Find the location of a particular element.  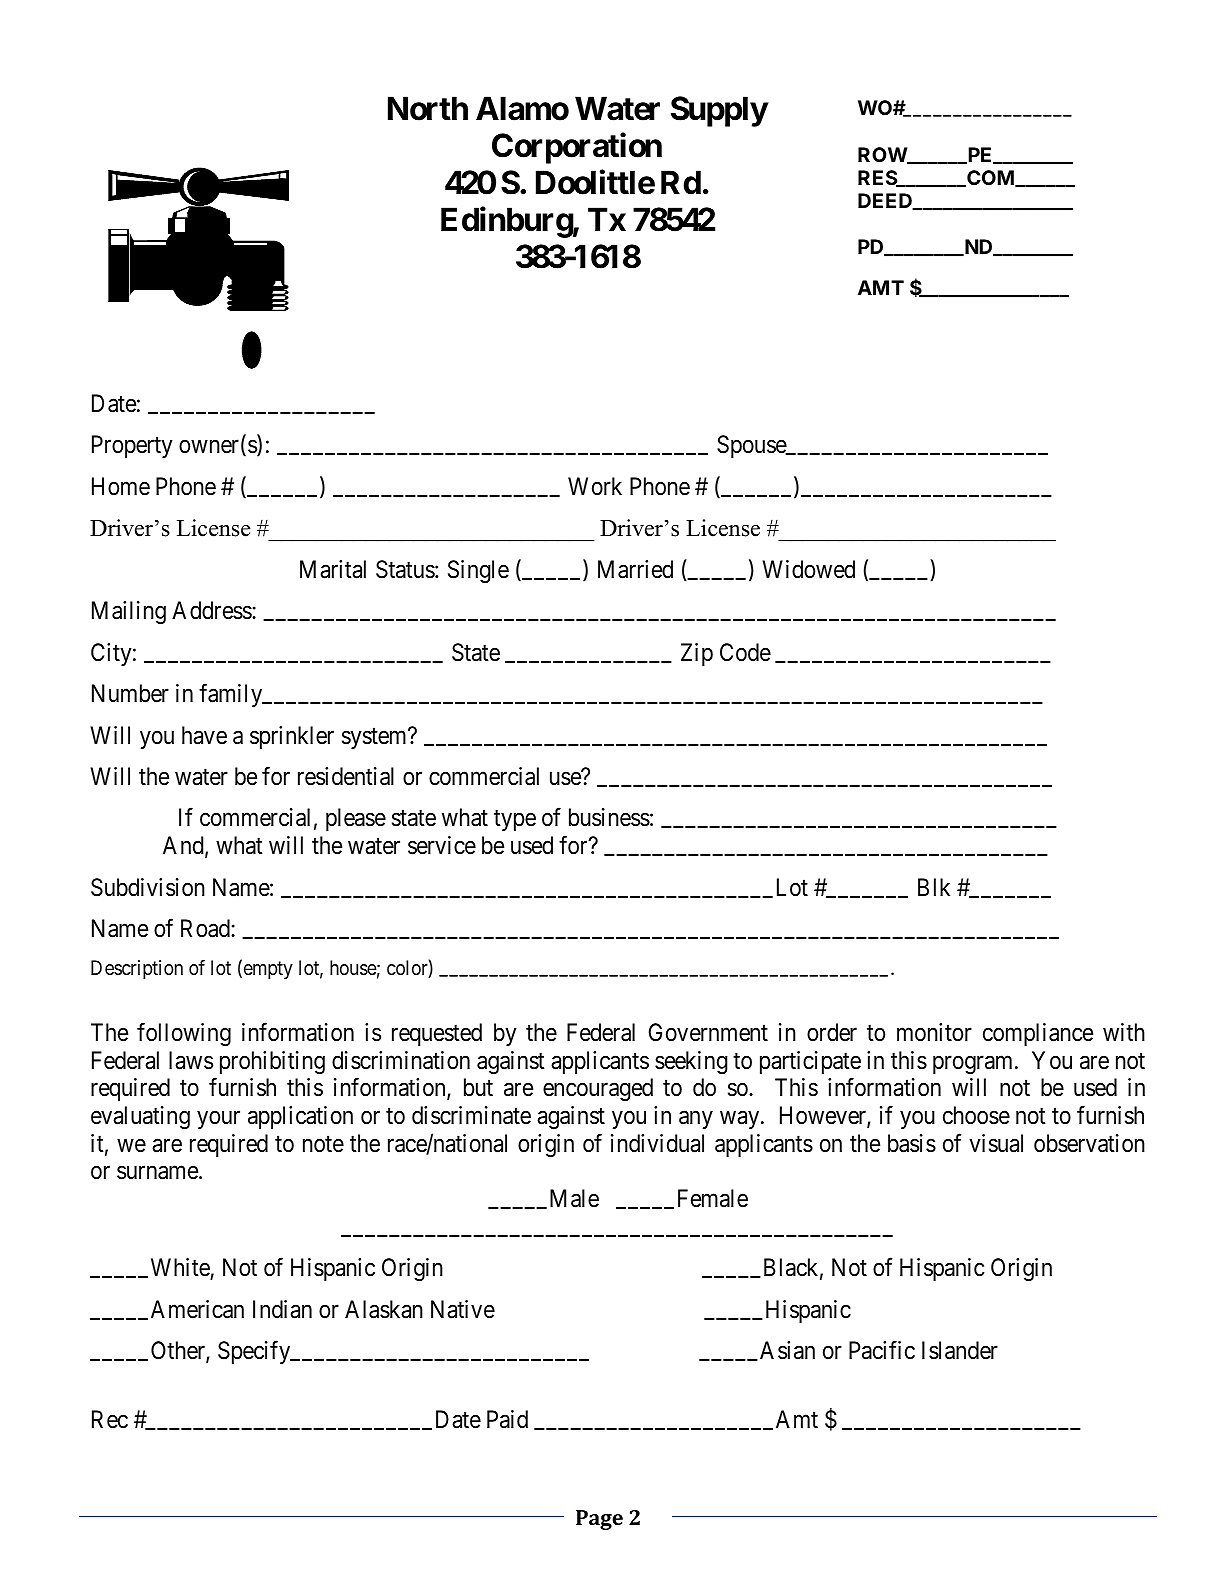

Corporation is located at coordinates (577, 148).
